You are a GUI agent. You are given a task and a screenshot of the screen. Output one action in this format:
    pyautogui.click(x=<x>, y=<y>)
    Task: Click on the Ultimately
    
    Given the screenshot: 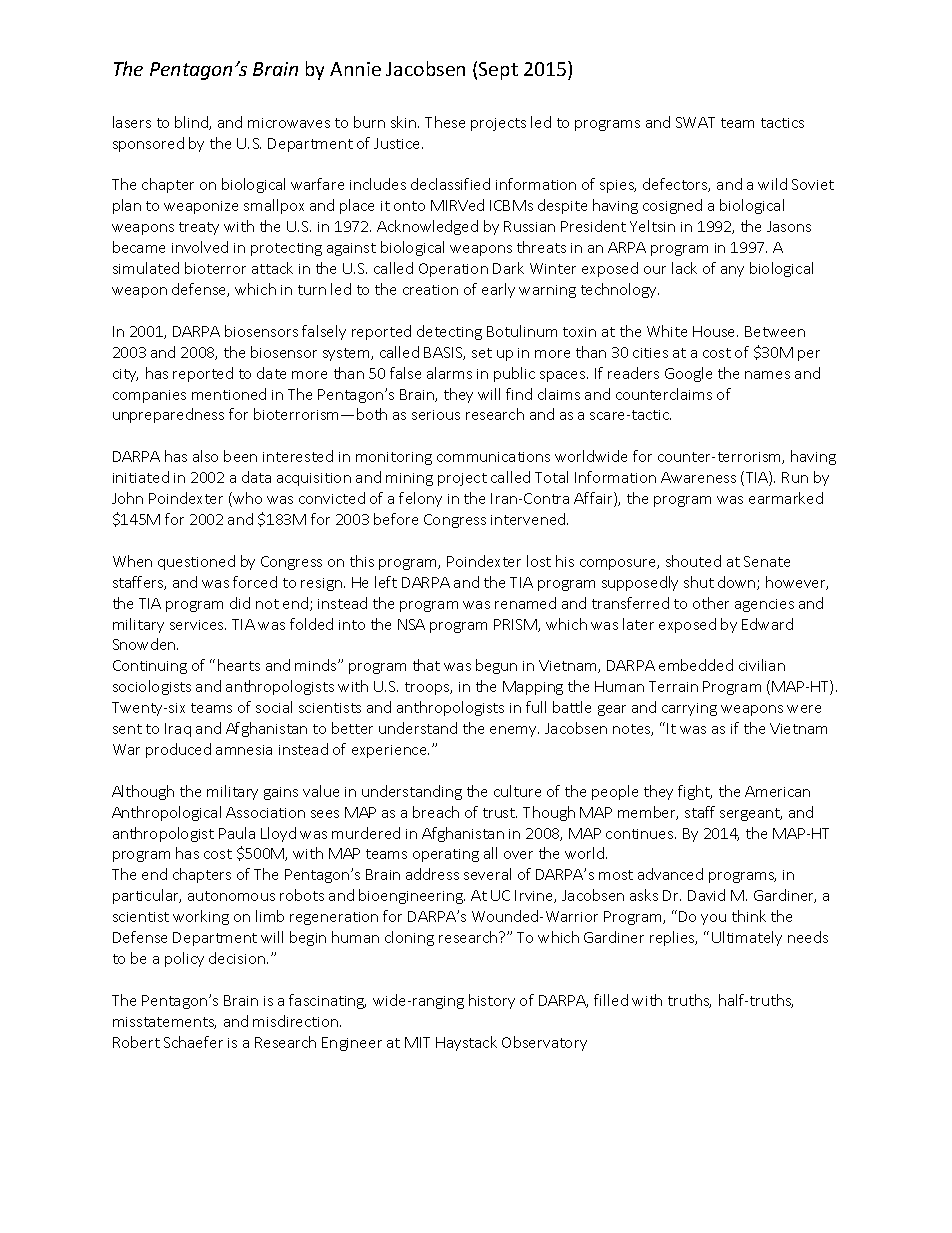 What is the action you would take?
    pyautogui.click(x=747, y=938)
